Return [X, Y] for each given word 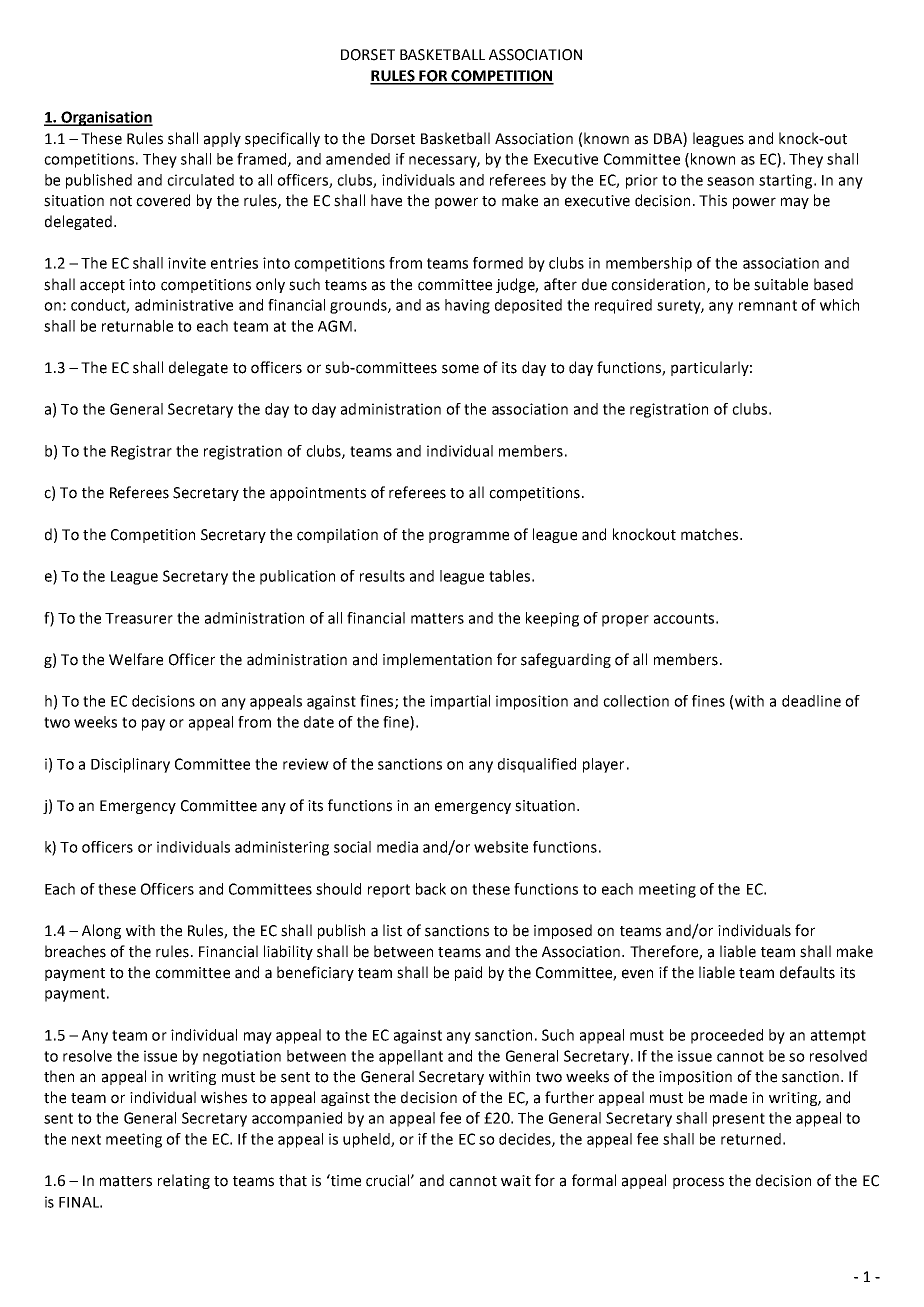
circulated [200, 180]
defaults [807, 972]
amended [358, 159]
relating [184, 1181]
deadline [811, 701]
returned [751, 1139]
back [431, 889]
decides [526, 1140]
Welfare [136, 659]
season [730, 181]
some [460, 369]
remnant [768, 305]
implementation [437, 660]
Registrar [141, 452]
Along [101, 931]
